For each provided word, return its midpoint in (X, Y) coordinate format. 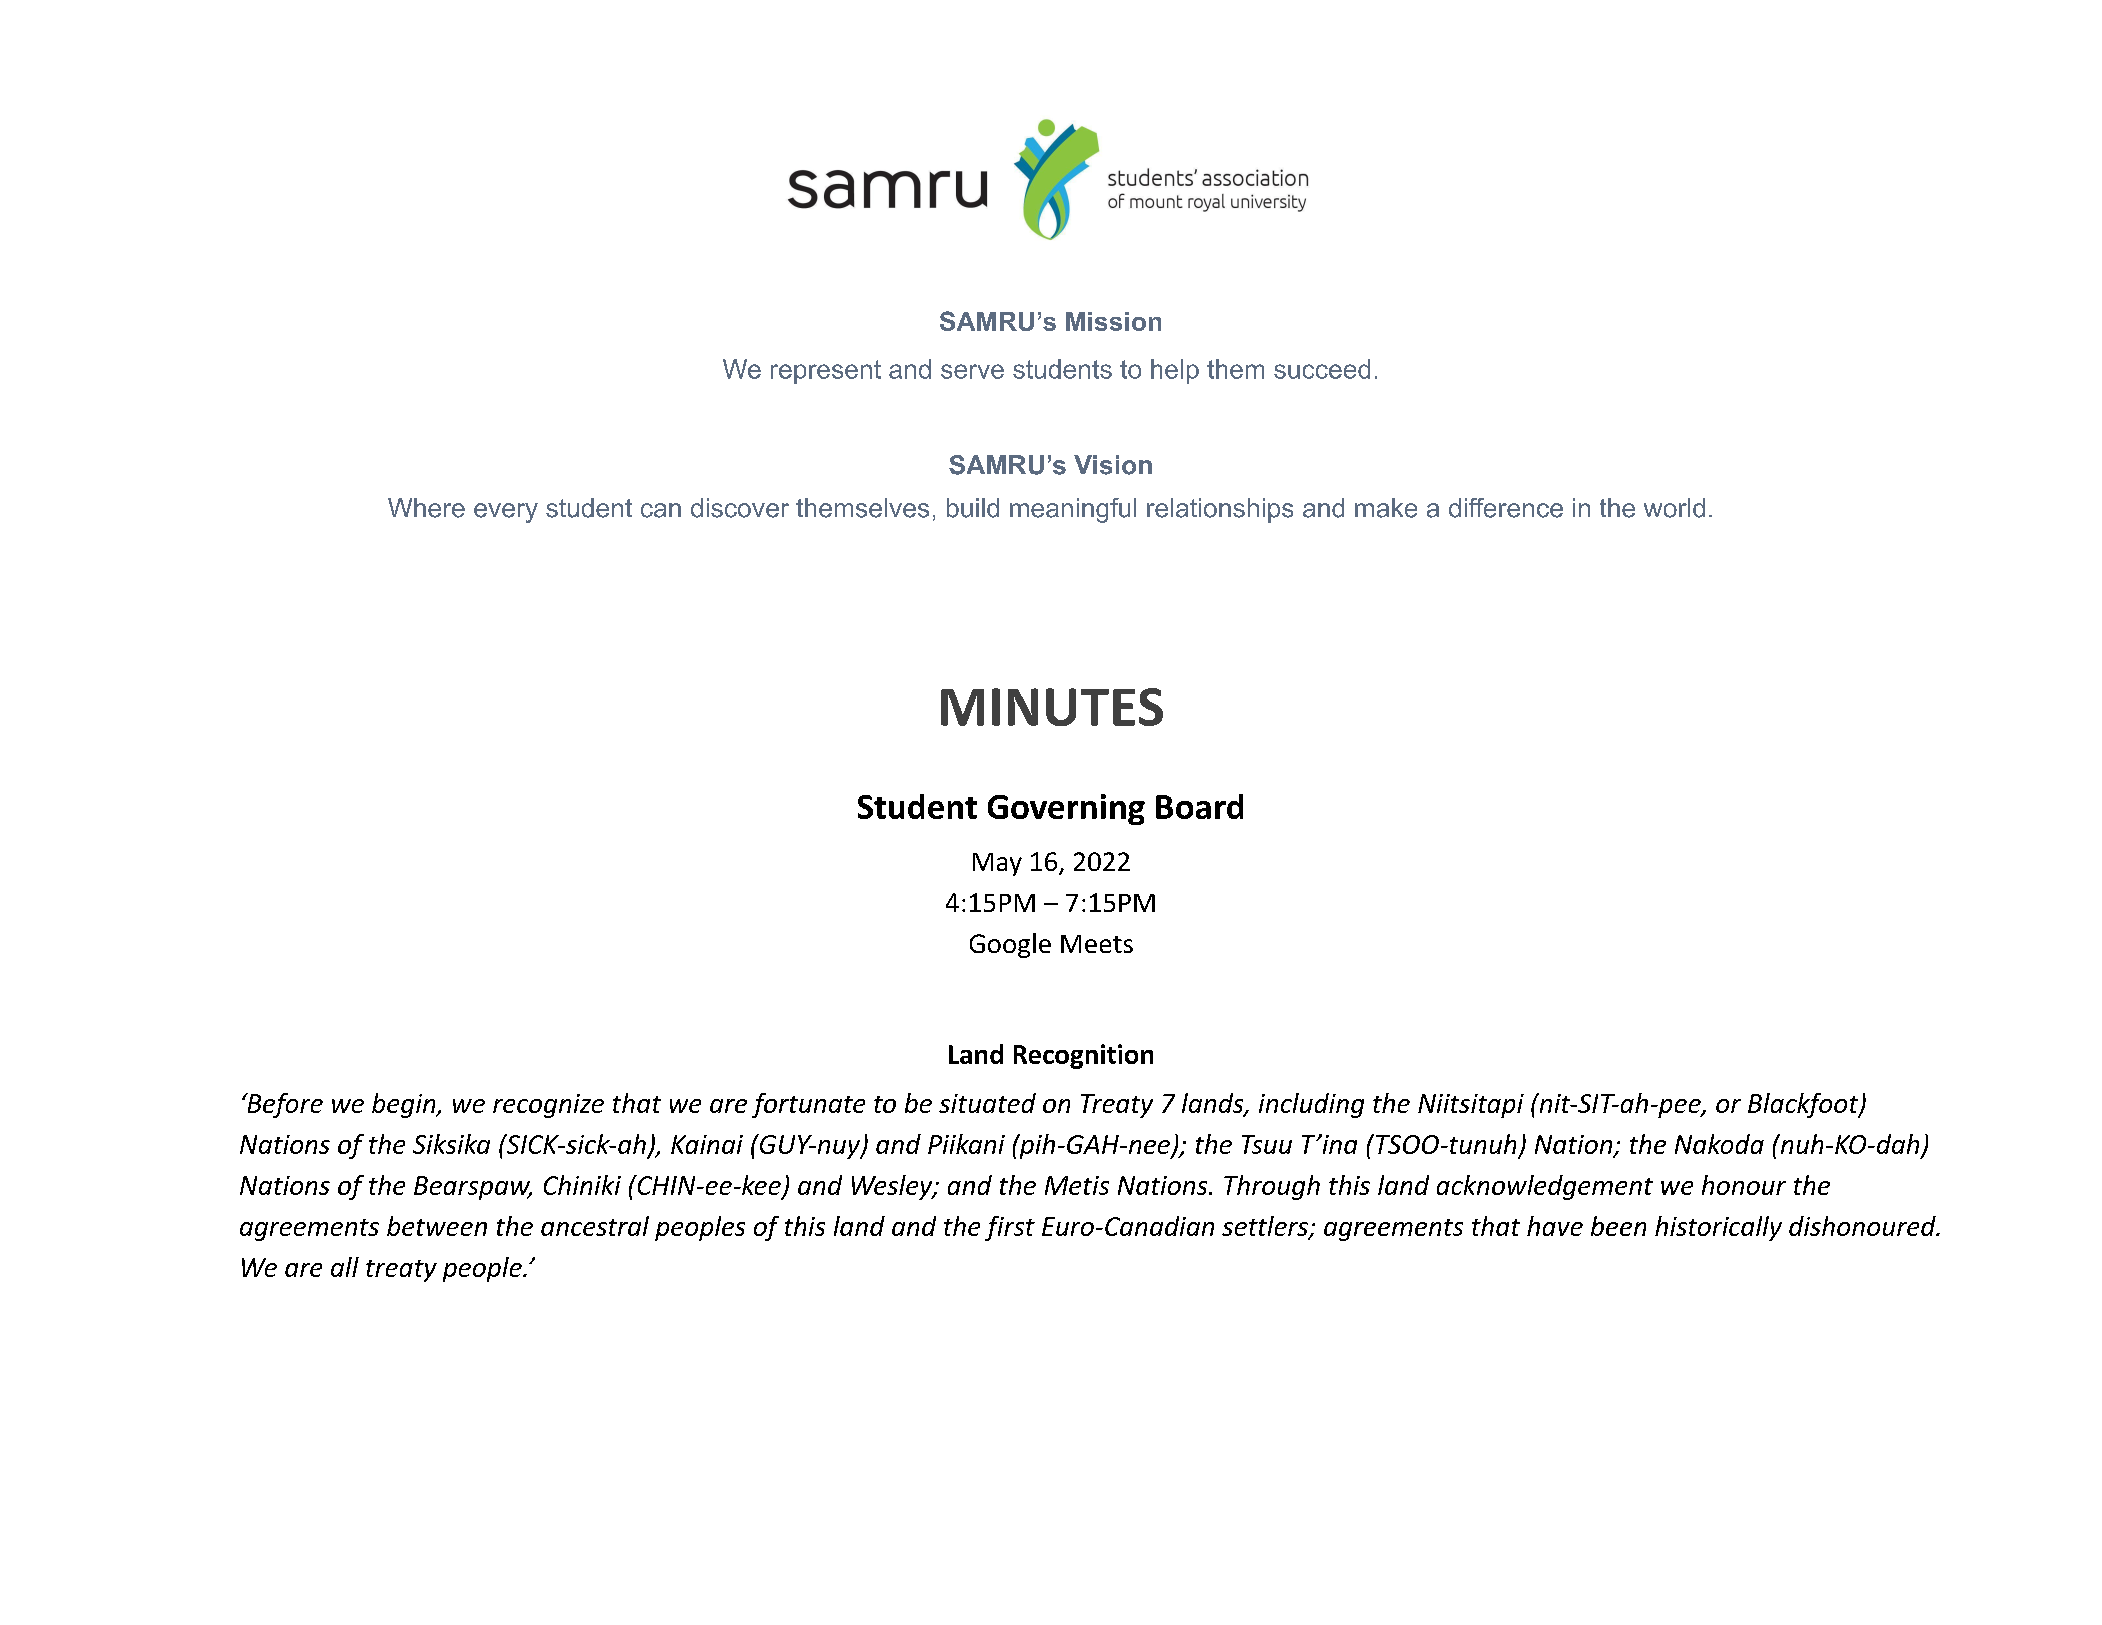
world (1674, 508)
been (1618, 1226)
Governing (1066, 809)
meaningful (1073, 510)
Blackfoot (1804, 1105)
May (997, 864)
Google (1010, 945)
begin (405, 1105)
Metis (1077, 1185)
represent (826, 372)
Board (1199, 806)
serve (972, 371)
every (506, 513)
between (437, 1226)
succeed (1322, 369)
